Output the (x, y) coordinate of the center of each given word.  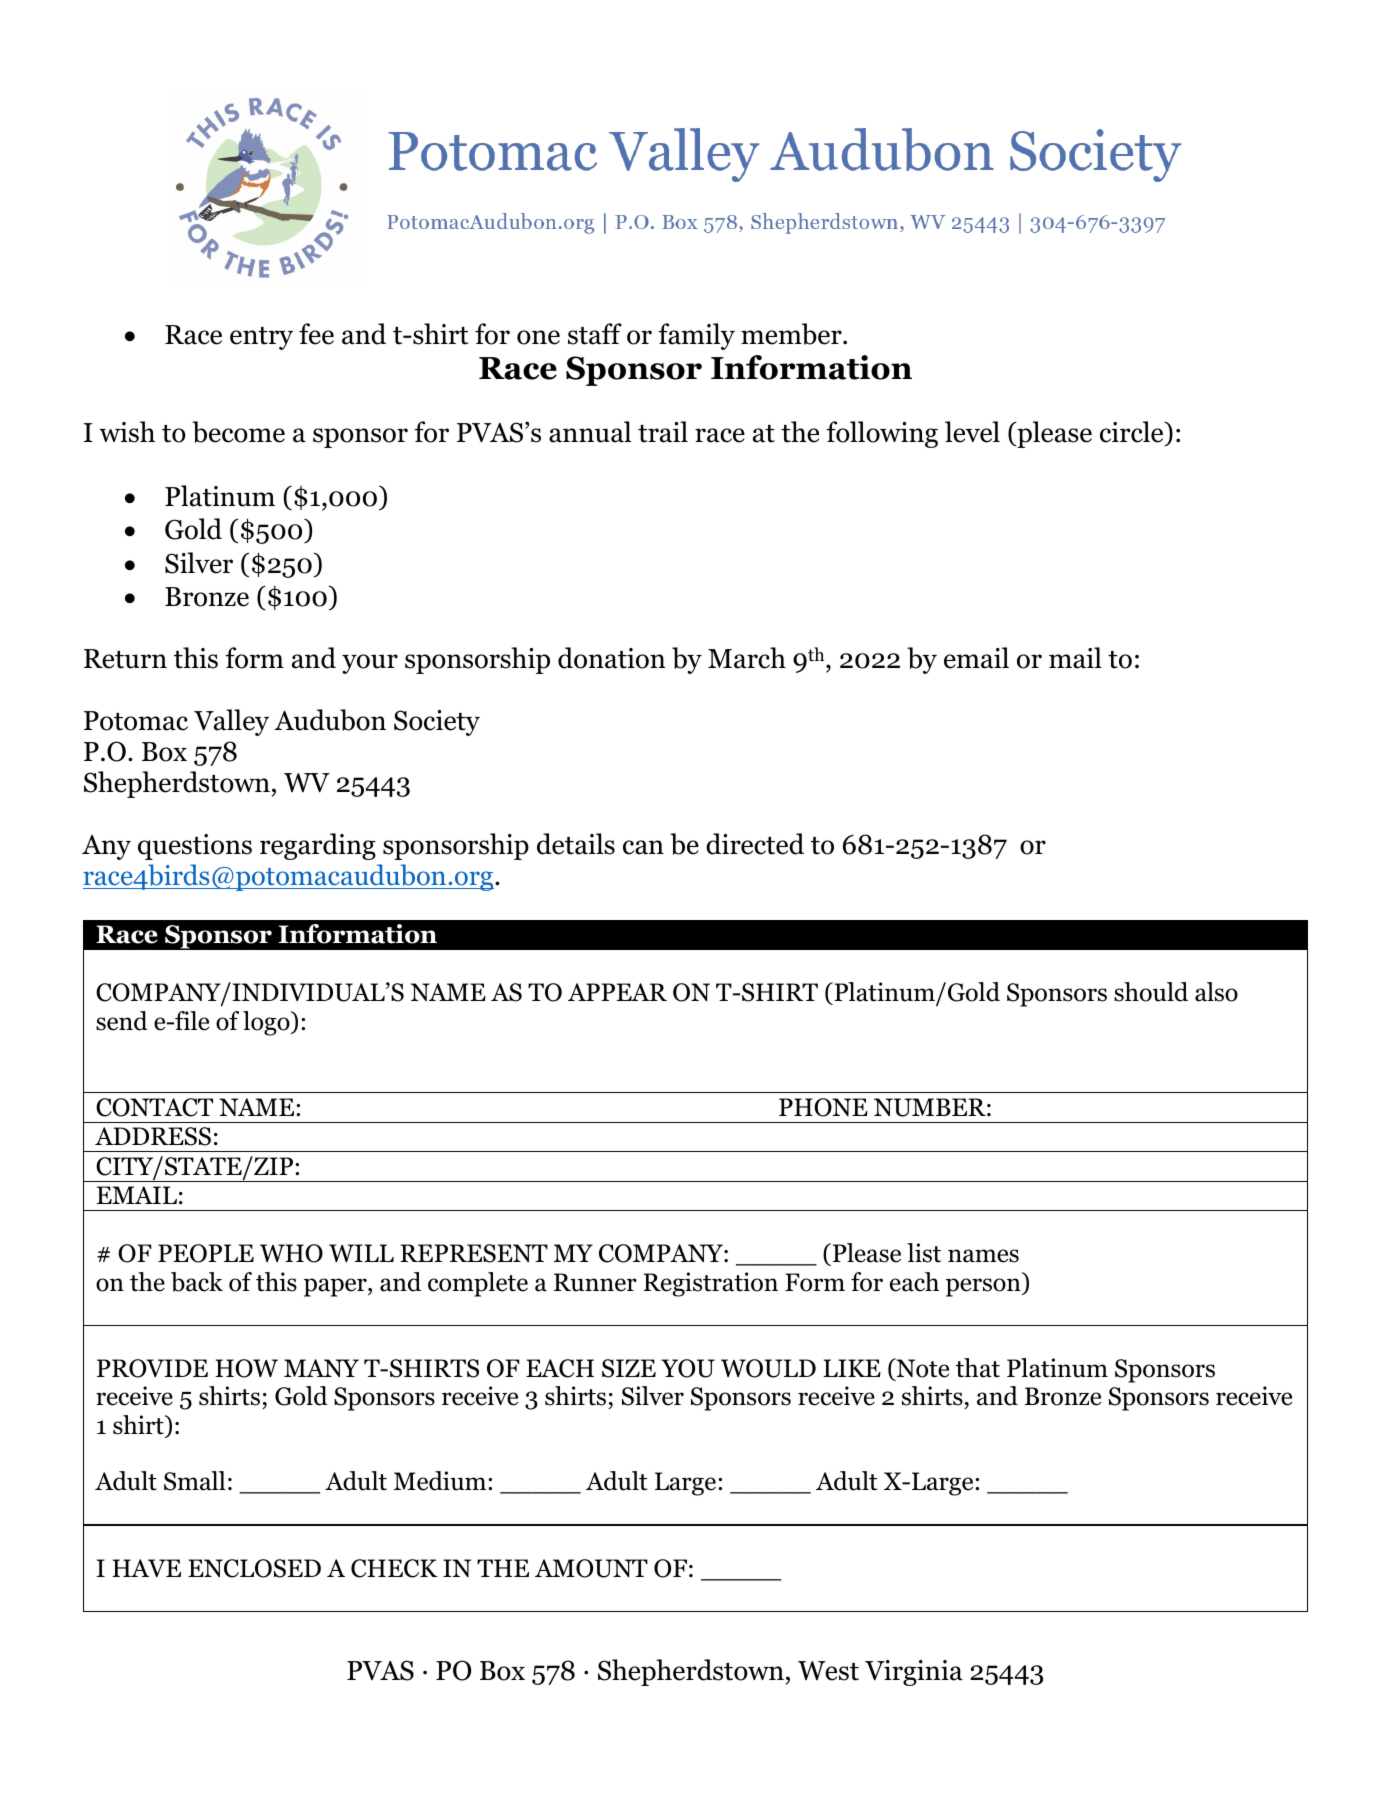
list (924, 1253)
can (643, 847)
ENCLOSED (254, 1568)
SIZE (629, 1368)
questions (195, 847)
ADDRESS (153, 1136)
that (978, 1368)
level (972, 432)
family (697, 336)
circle (1133, 432)
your (370, 664)
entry (261, 338)
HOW (246, 1368)
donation (611, 658)
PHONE (823, 1107)
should (1151, 992)
